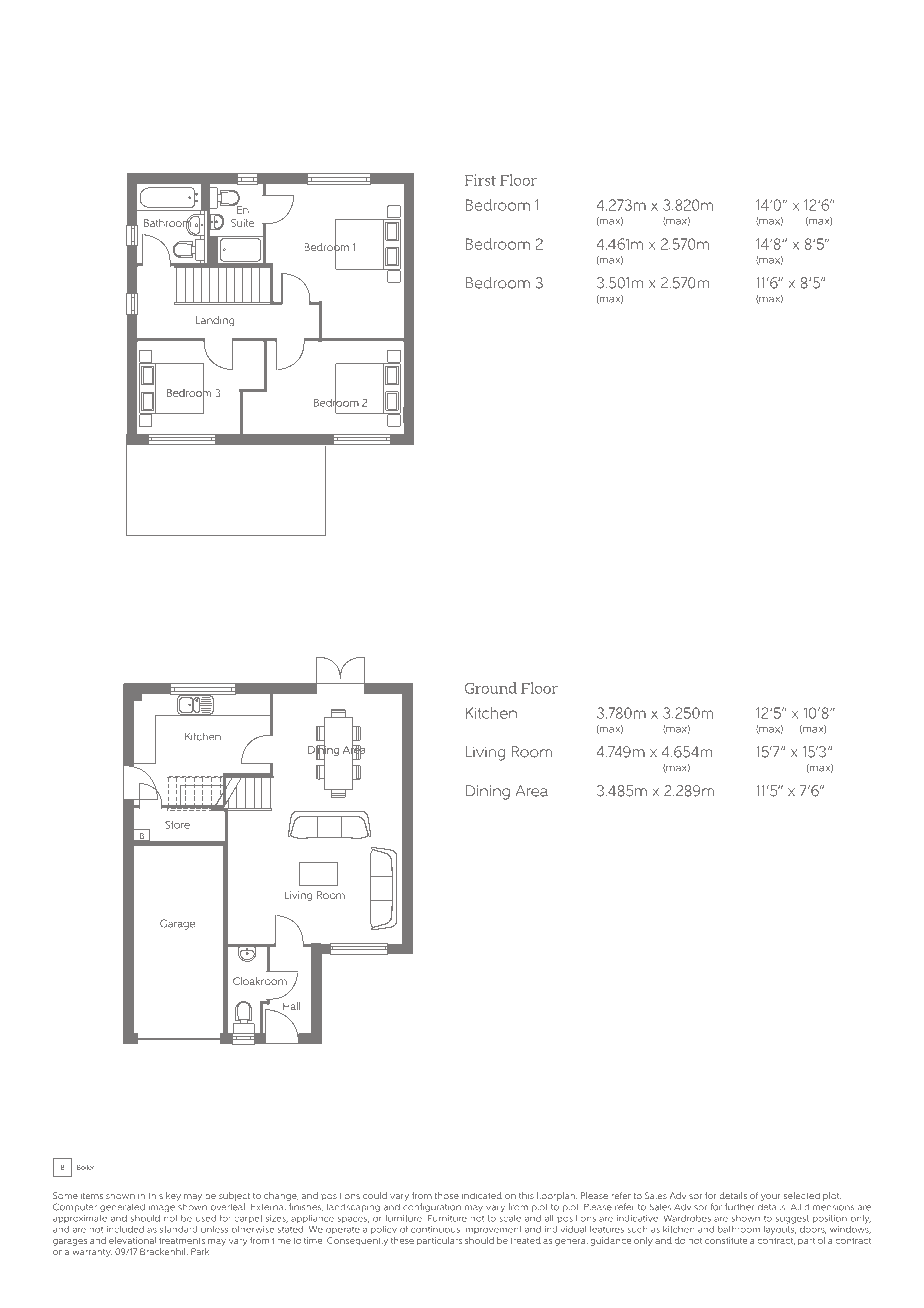 The height and width of the screenshot is (1308, 924). I want to click on First, so click(480, 180).
